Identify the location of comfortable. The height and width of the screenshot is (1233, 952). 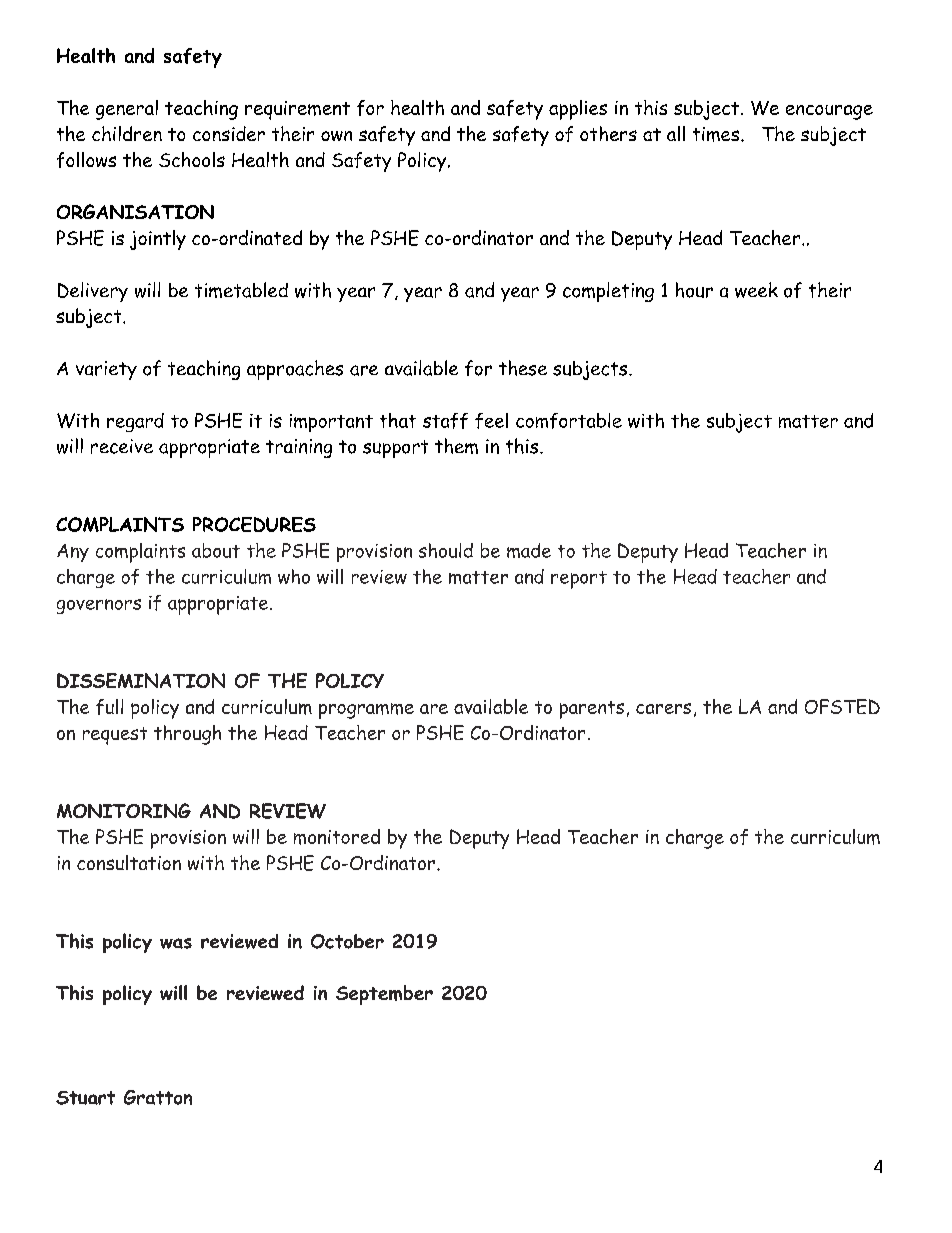
(569, 421).
